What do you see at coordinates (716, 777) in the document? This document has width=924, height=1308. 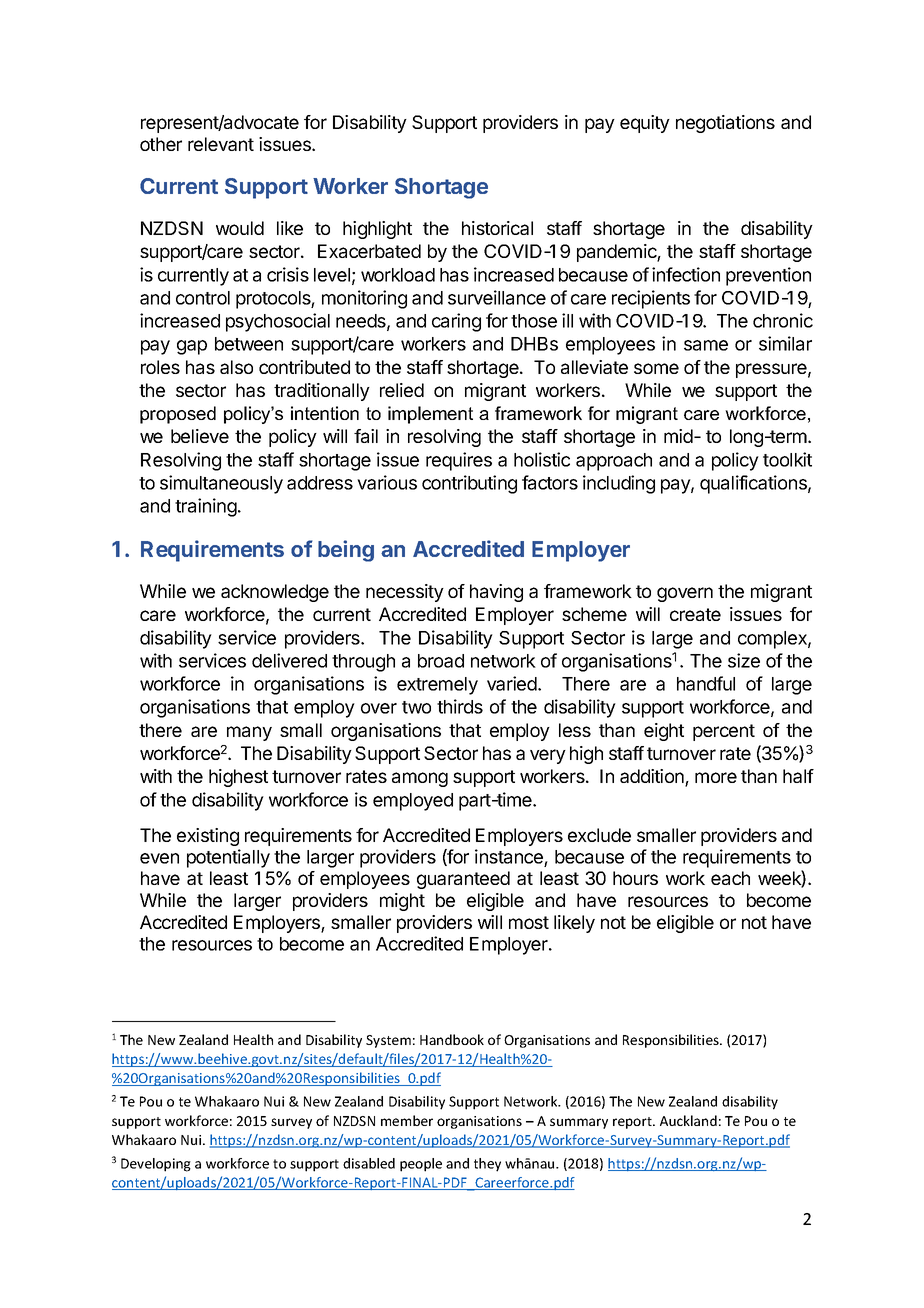 I see `more` at bounding box center [716, 777].
